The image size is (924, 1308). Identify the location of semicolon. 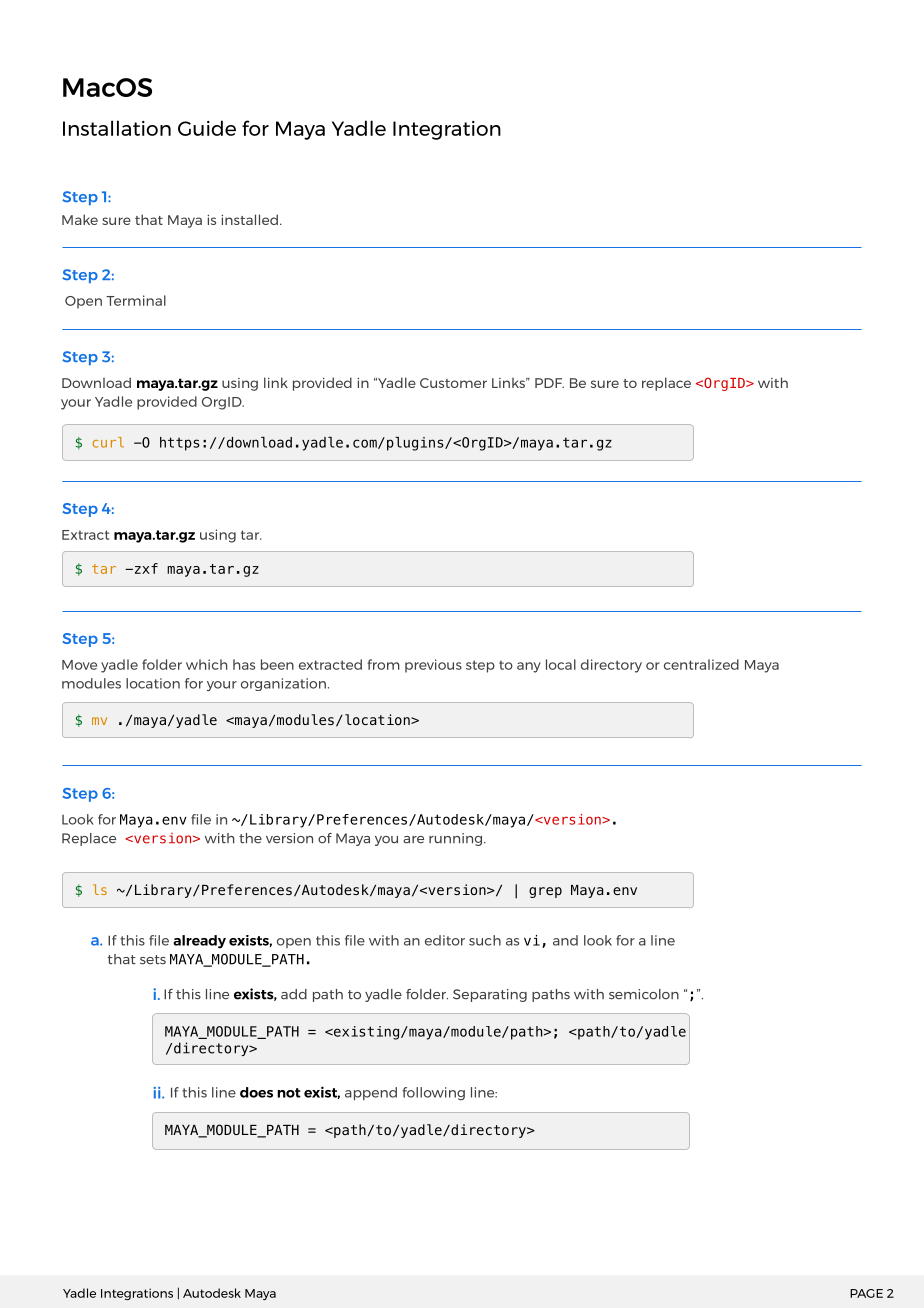
(644, 994).
